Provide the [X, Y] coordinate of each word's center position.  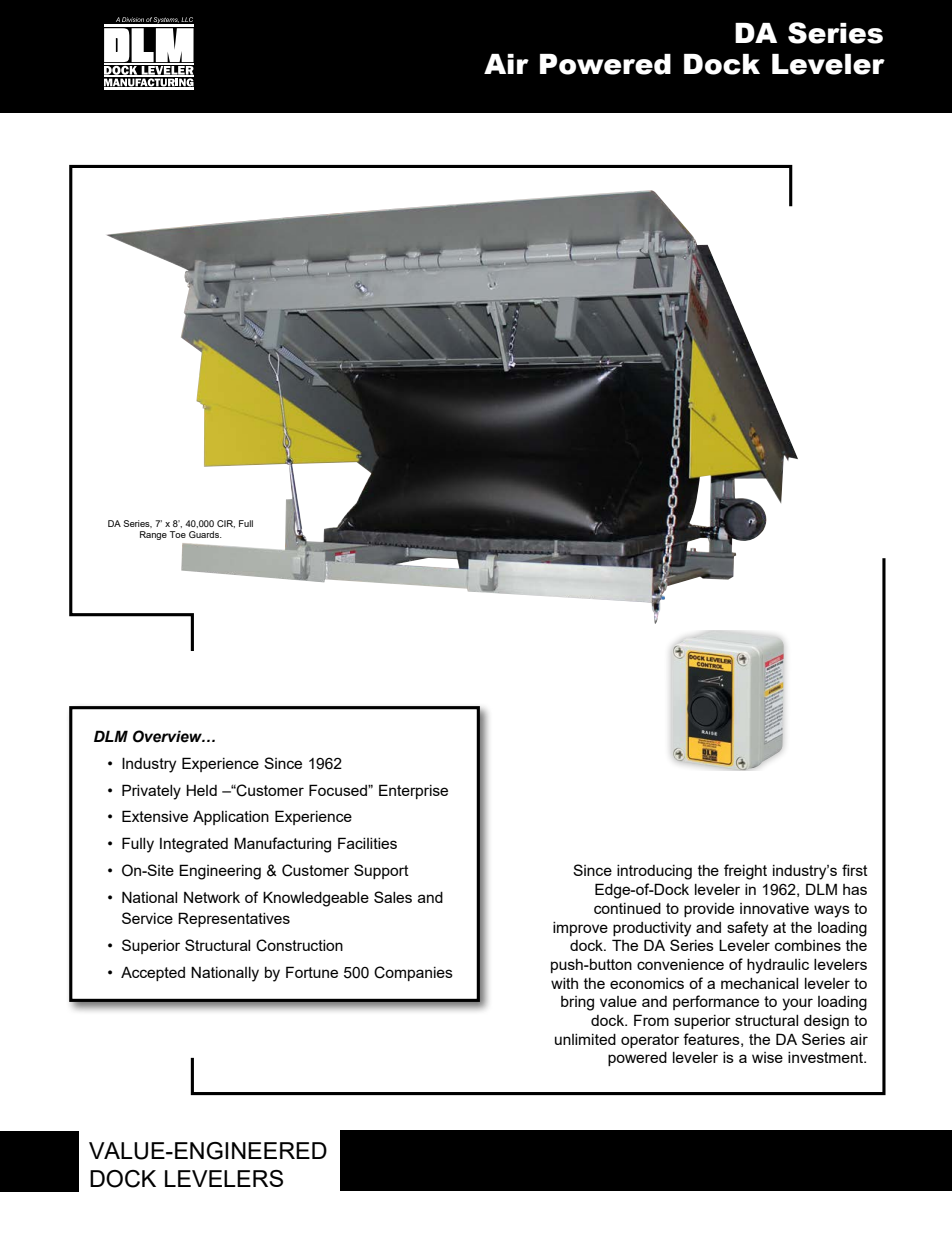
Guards [205, 534]
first [855, 870]
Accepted [153, 973]
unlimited [585, 1039]
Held [201, 790]
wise [767, 1057]
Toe [178, 534]
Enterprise [413, 791]
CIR [226, 524]
